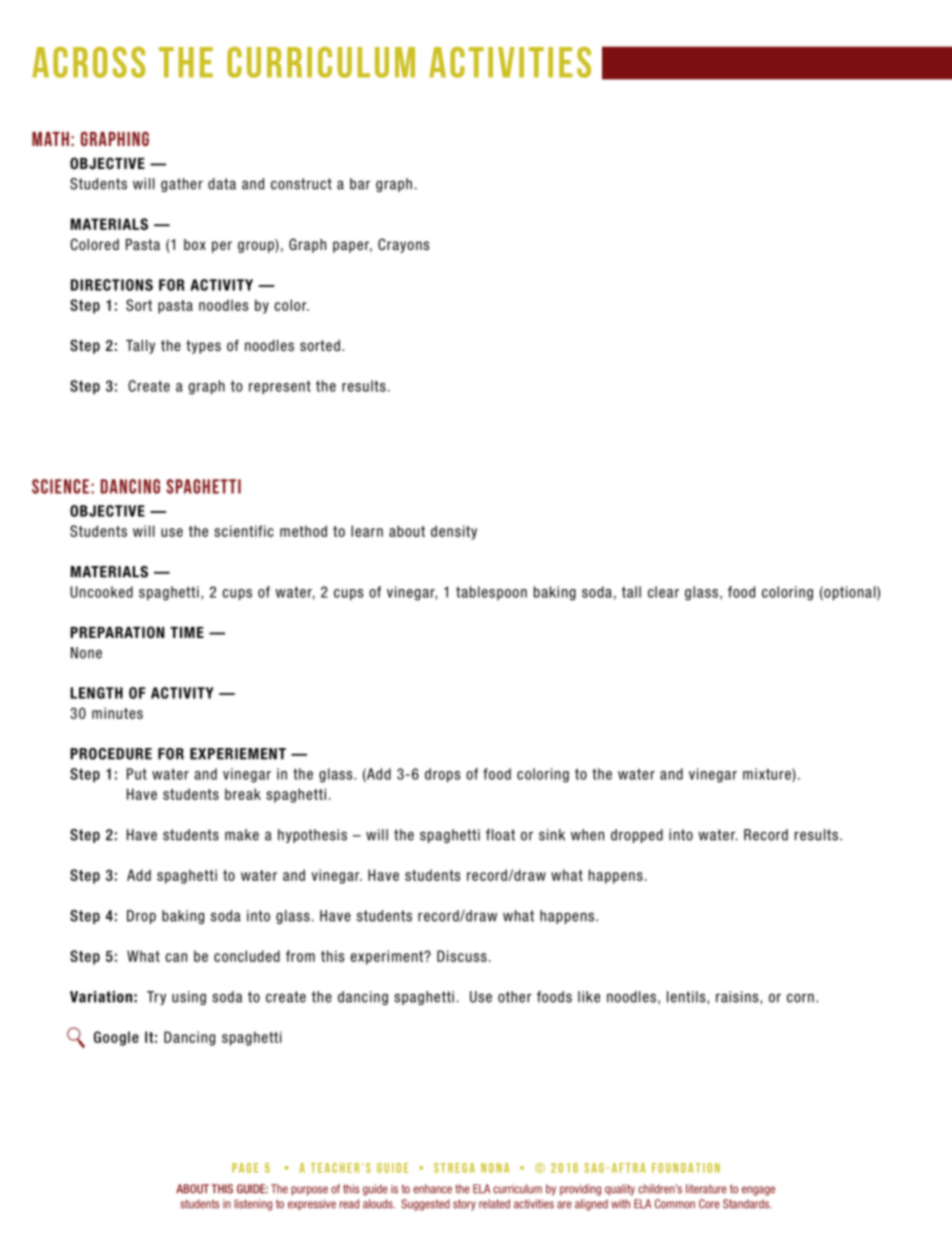  What do you see at coordinates (454, 532) in the screenshot?
I see `density` at bounding box center [454, 532].
